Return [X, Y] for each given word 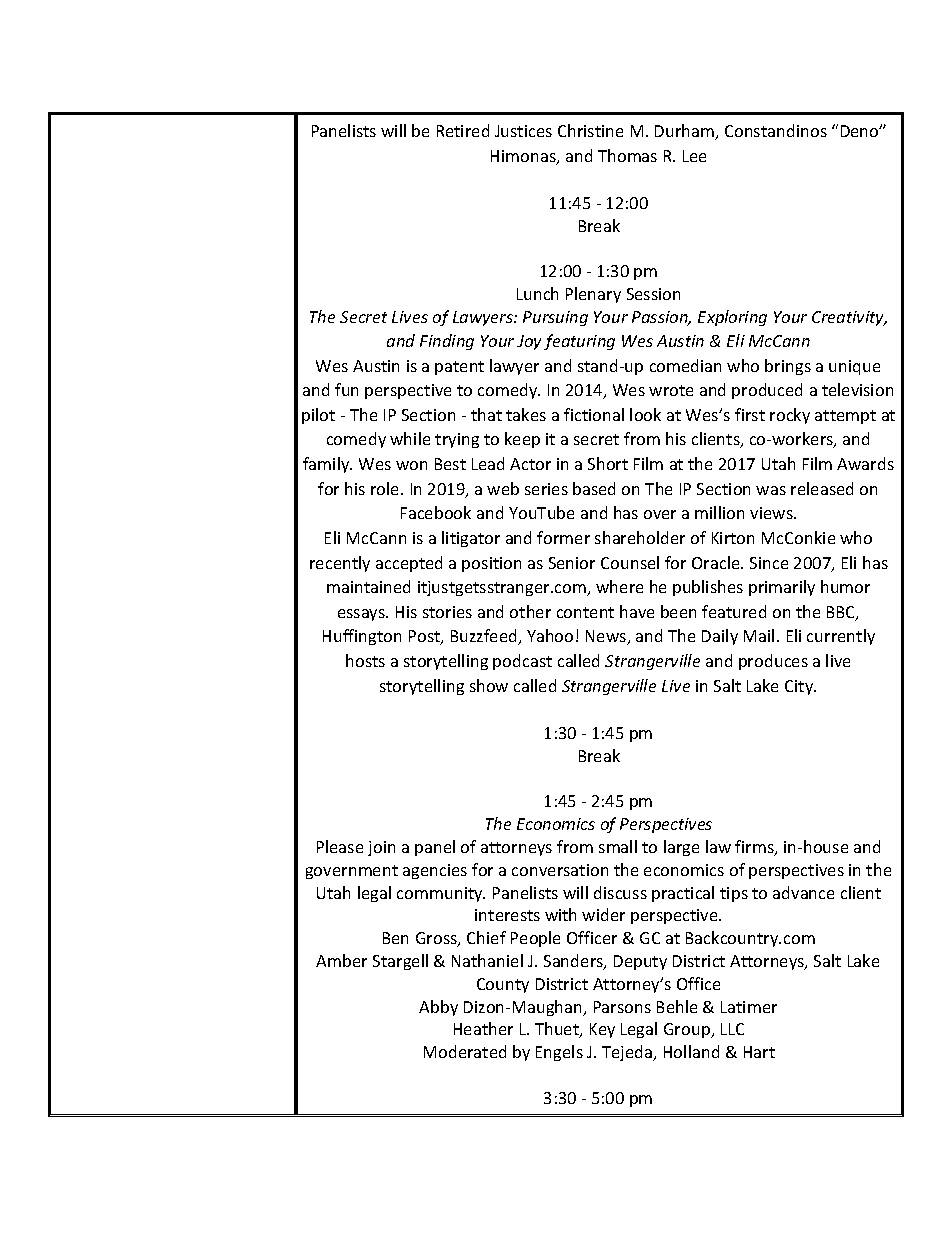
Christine [590, 130]
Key [602, 1030]
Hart [759, 1052]
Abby [438, 1008]
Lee [694, 156]
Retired [463, 130]
